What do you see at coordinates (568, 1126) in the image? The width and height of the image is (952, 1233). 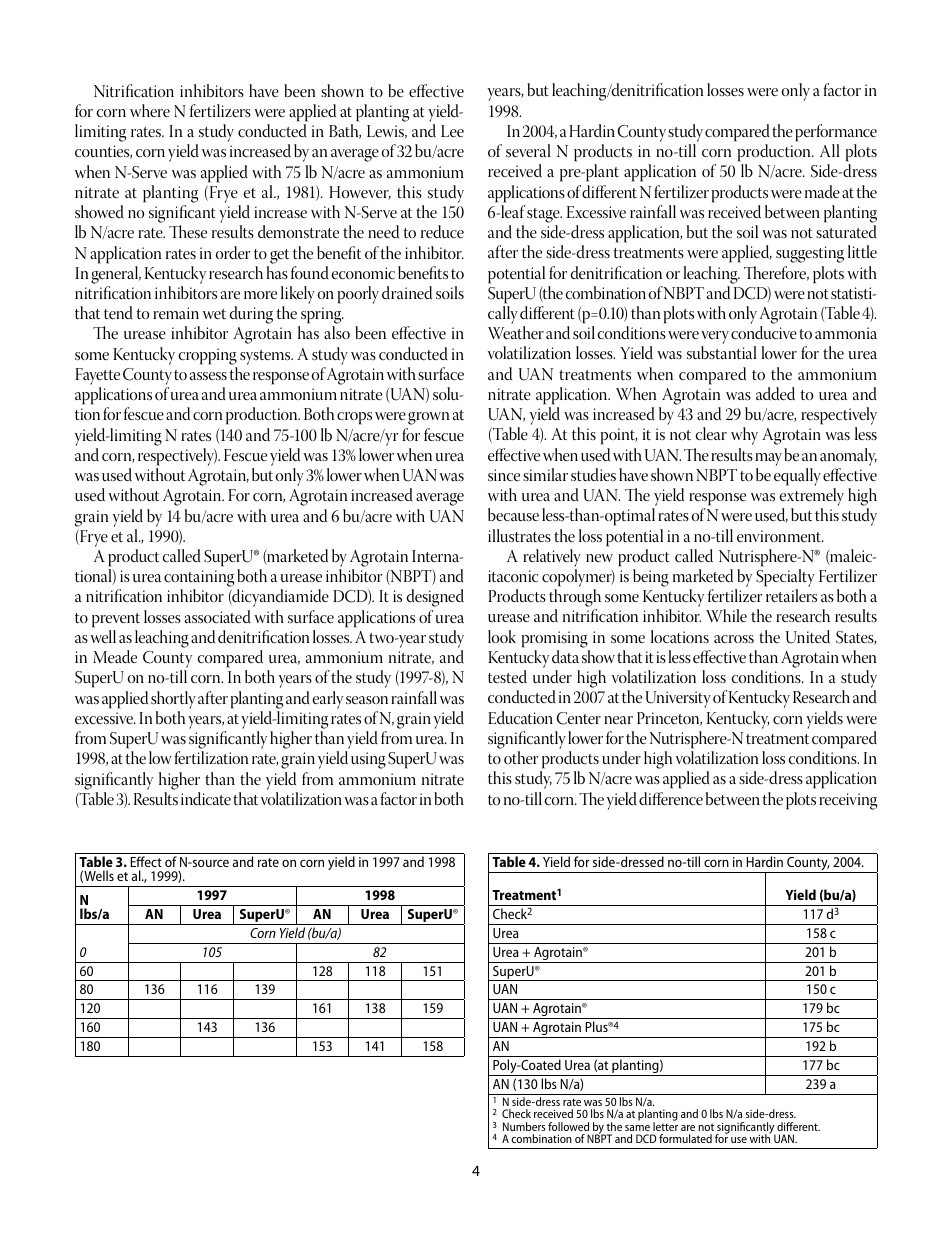 I see `followed` at bounding box center [568, 1126].
